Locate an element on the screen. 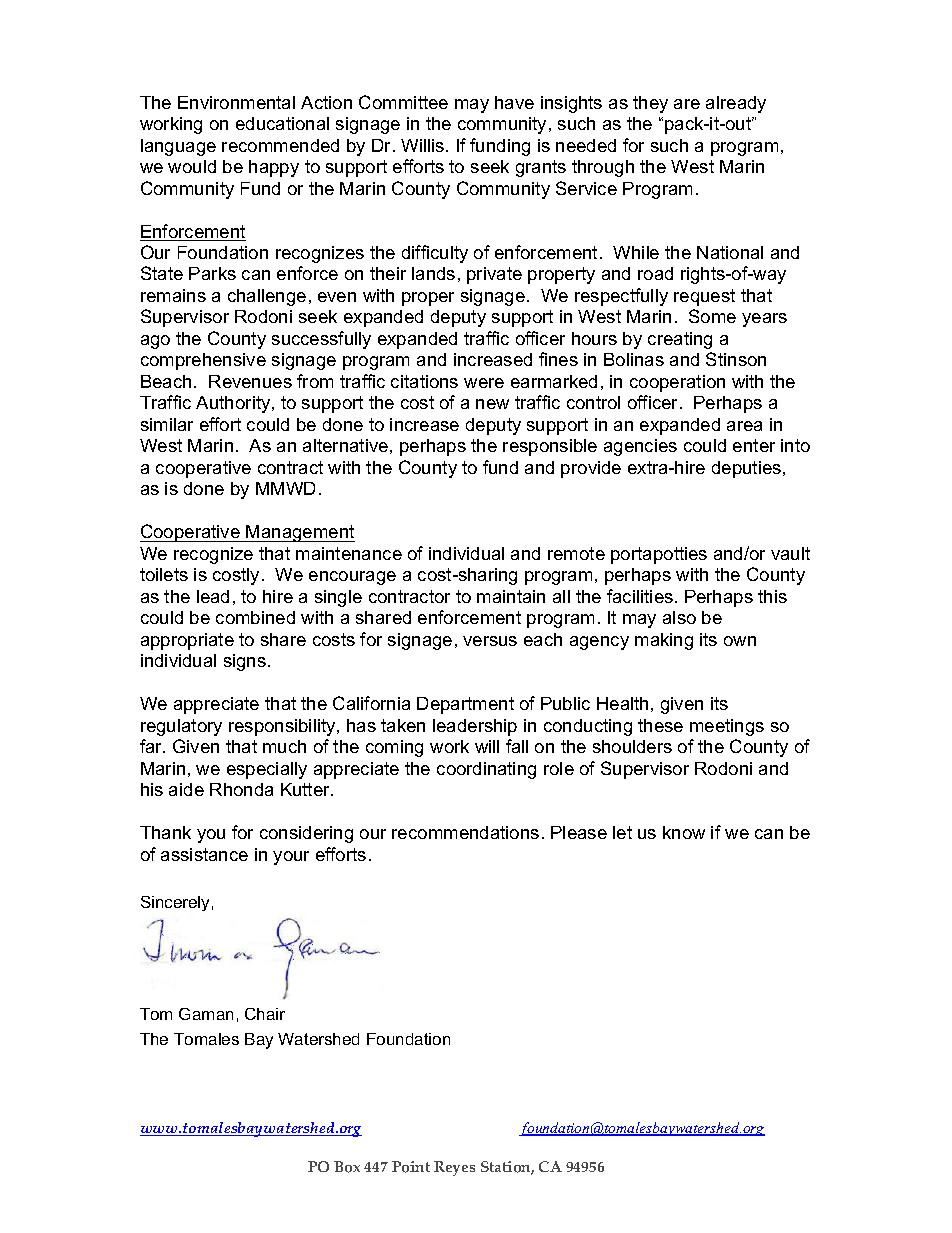  Box is located at coordinates (347, 1167).
